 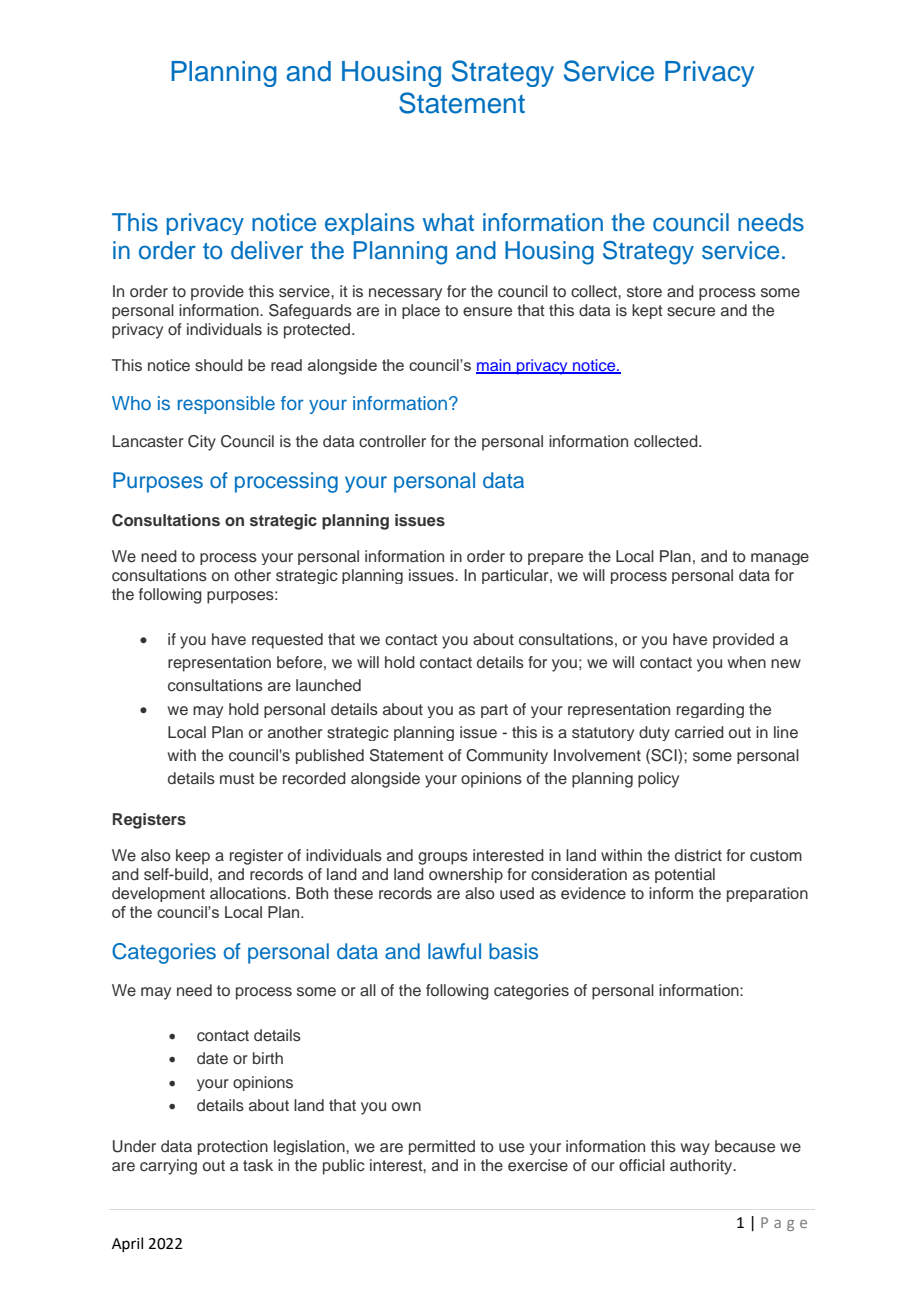 I want to click on carried, so click(x=699, y=732).
